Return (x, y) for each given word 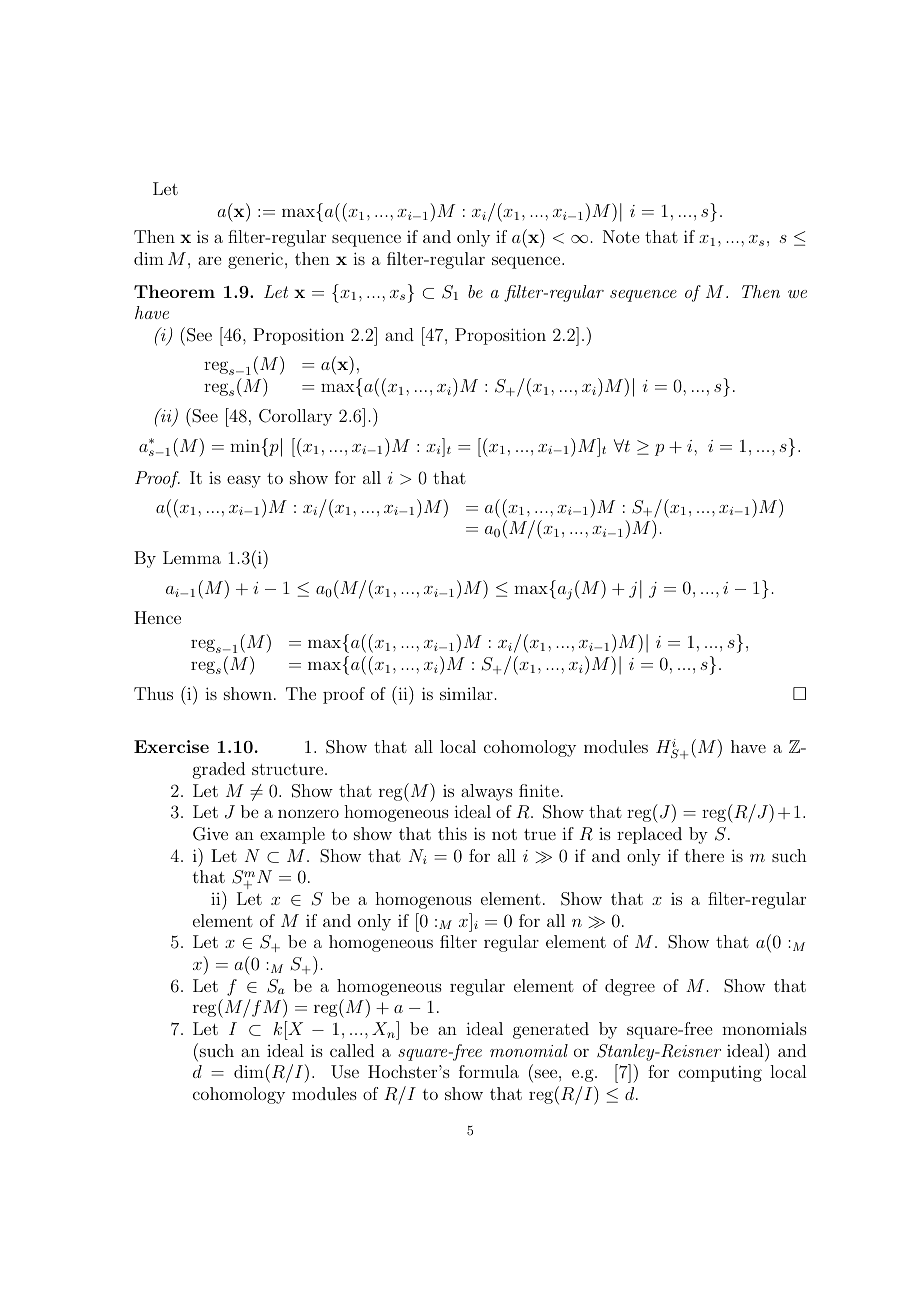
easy (244, 481)
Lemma (192, 557)
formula (489, 1071)
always (487, 792)
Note (621, 236)
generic (255, 260)
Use (345, 1072)
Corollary (295, 417)
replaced (649, 835)
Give (210, 834)
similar (466, 693)
